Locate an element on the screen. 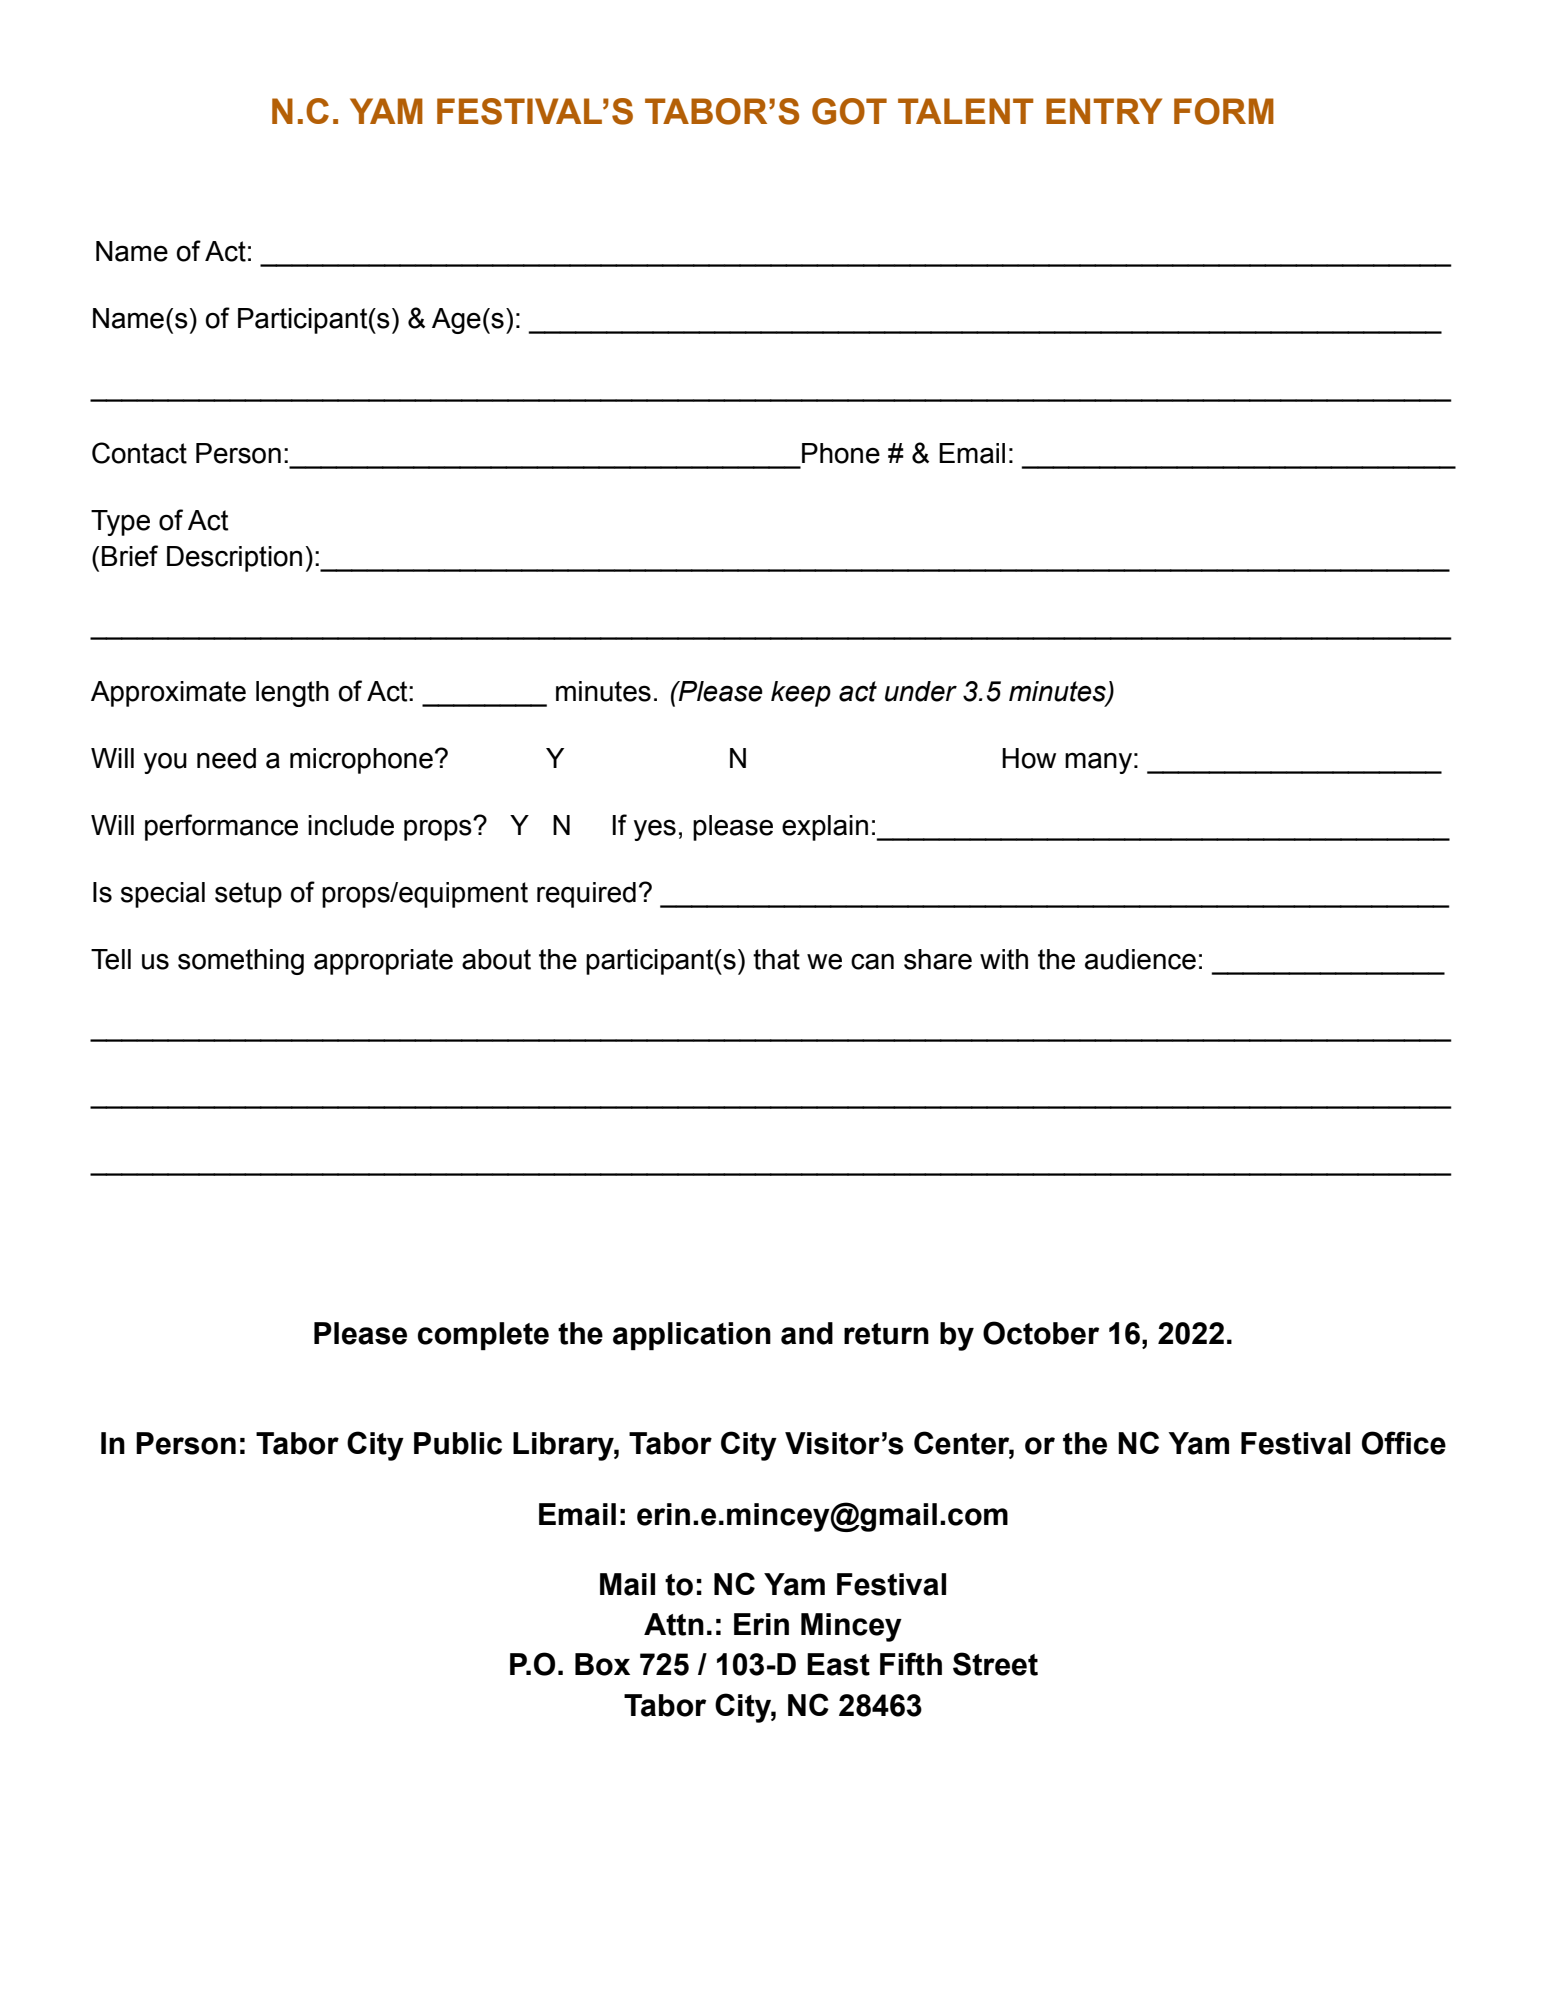  setup is located at coordinates (248, 895).
